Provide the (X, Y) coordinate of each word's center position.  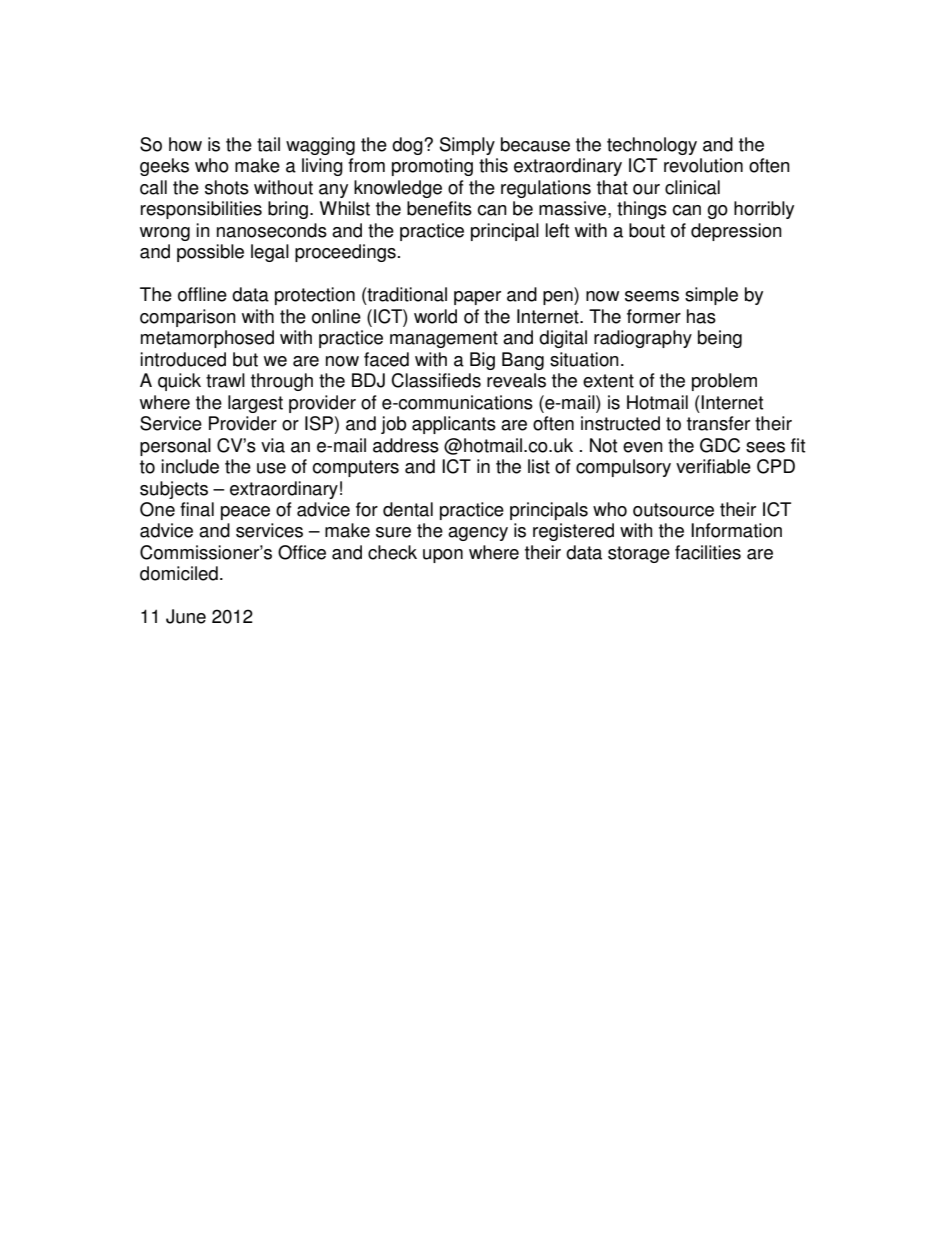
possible (210, 253)
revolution (703, 165)
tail (268, 144)
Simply (467, 146)
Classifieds (436, 380)
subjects (174, 490)
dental (408, 509)
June (186, 616)
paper (477, 298)
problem (724, 382)
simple (711, 296)
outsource (673, 510)
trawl (225, 380)
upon (443, 556)
